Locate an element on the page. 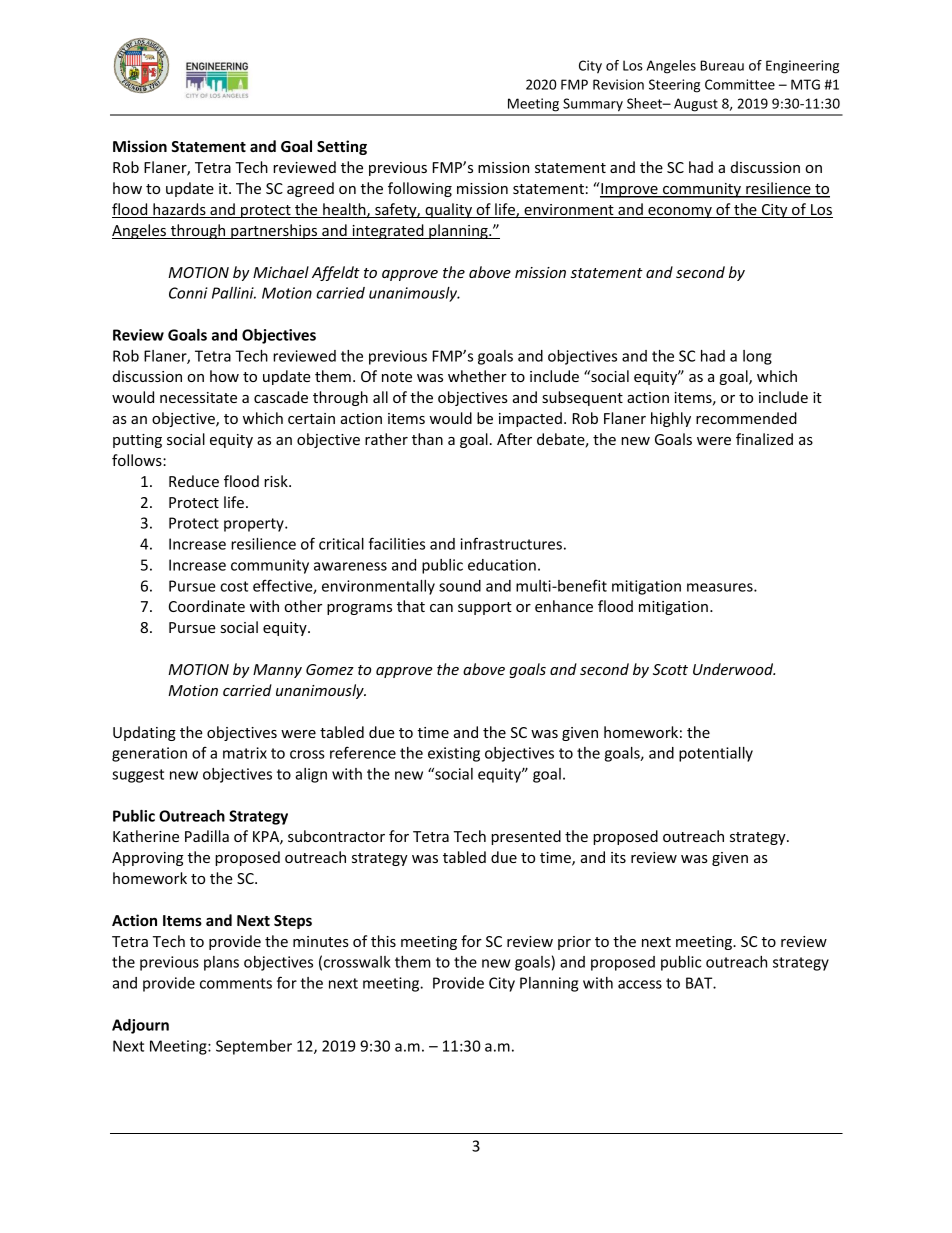 This document has width=952, height=1233. comments is located at coordinates (236, 983).
